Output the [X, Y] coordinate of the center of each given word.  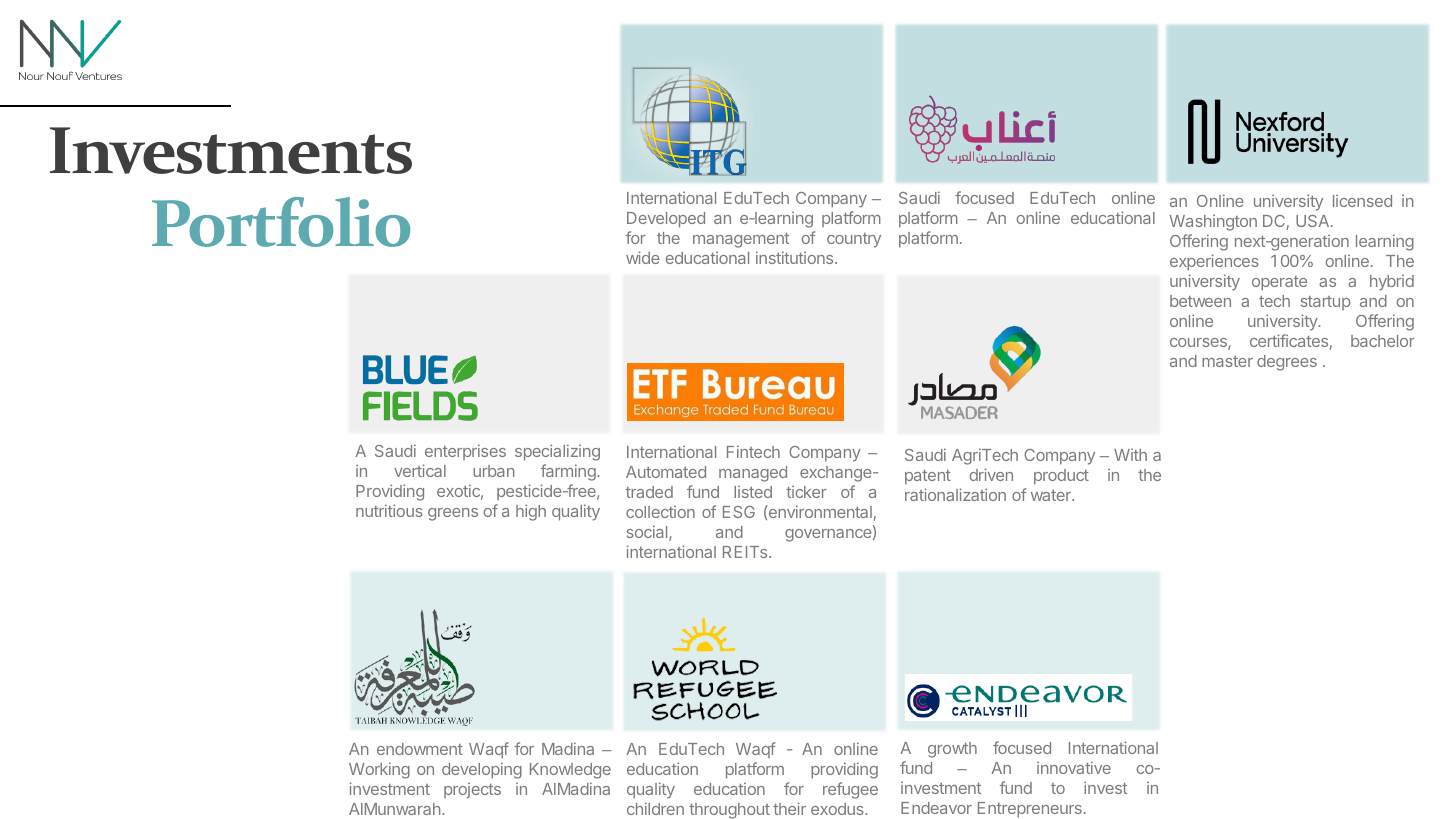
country [854, 240]
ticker [806, 492]
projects [472, 790]
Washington [1213, 223]
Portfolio [281, 222]
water [1052, 495]
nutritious [389, 510]
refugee [850, 790]
